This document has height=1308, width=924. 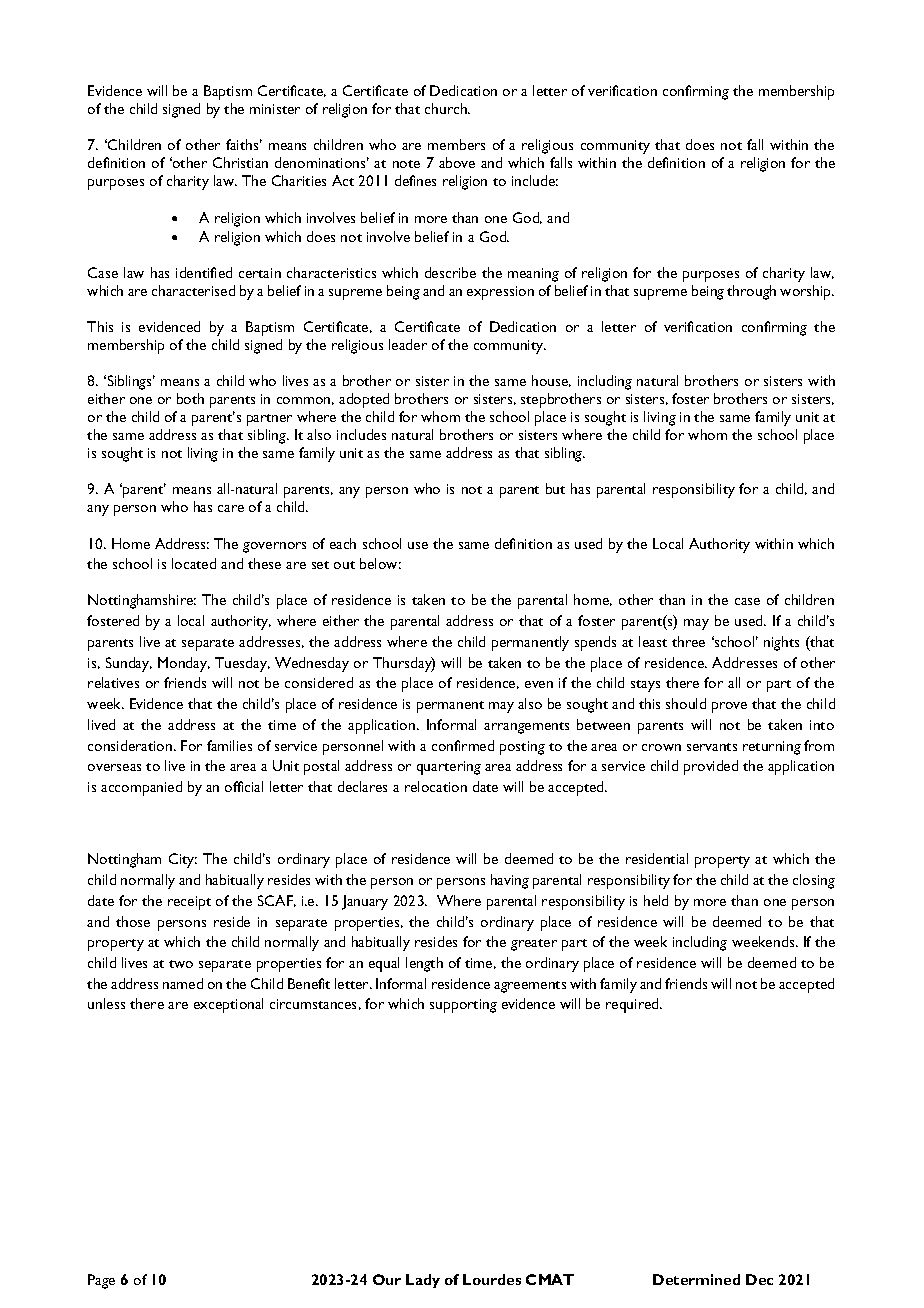 What do you see at coordinates (814, 881) in the document?
I see `closing` at bounding box center [814, 881].
